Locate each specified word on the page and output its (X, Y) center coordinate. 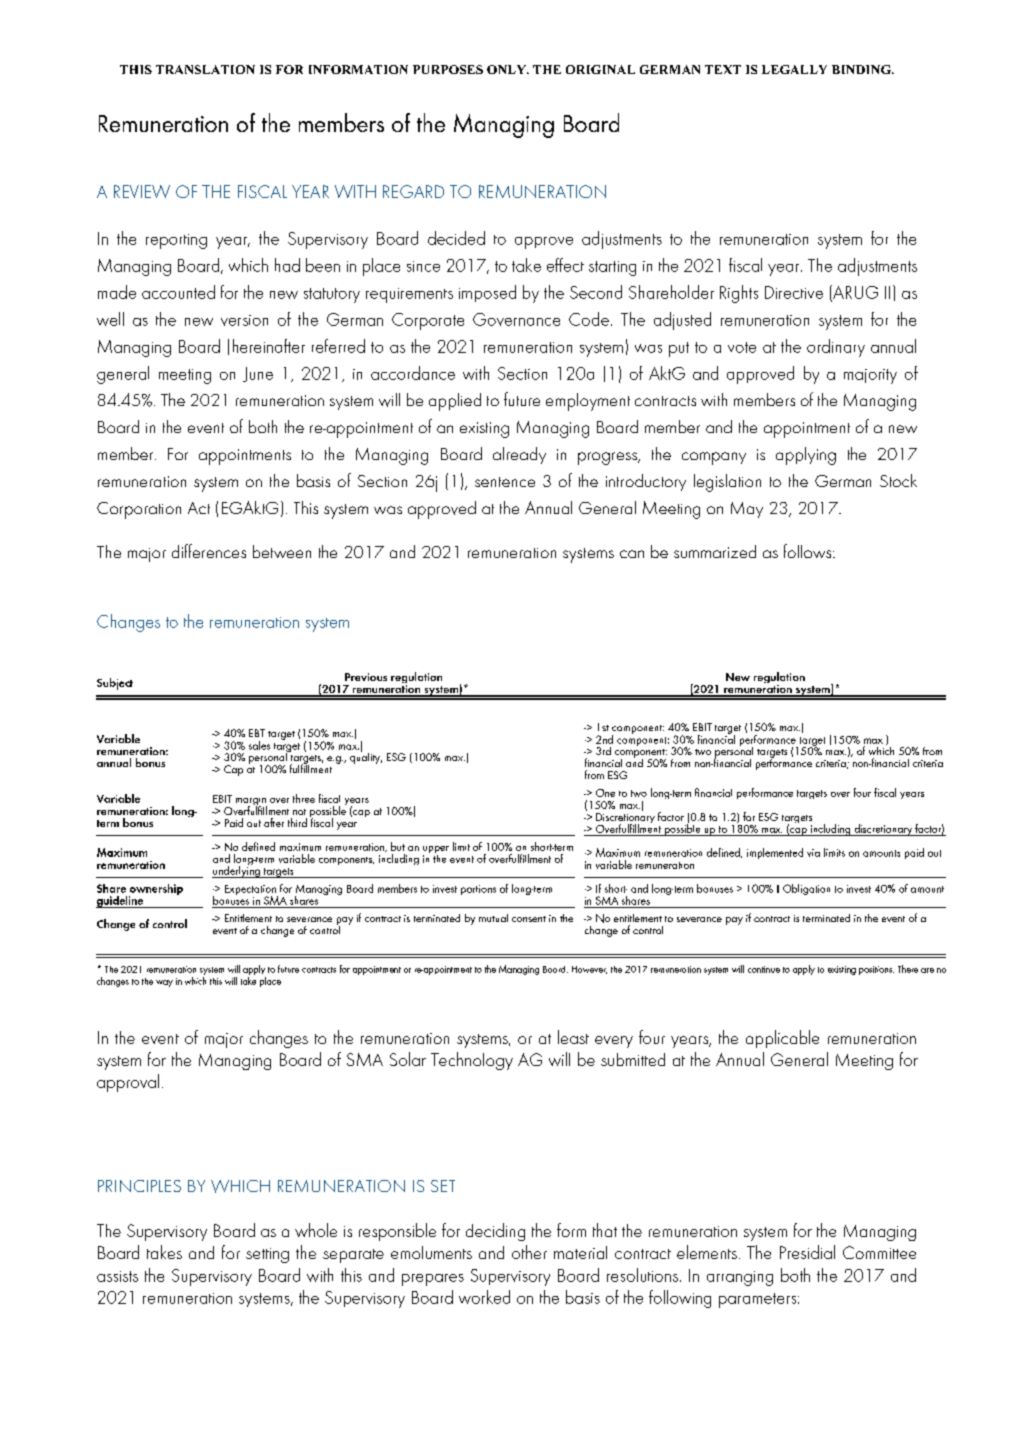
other (529, 1252)
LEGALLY (794, 69)
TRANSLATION (205, 69)
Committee (879, 1252)
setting (267, 1255)
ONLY (507, 69)
